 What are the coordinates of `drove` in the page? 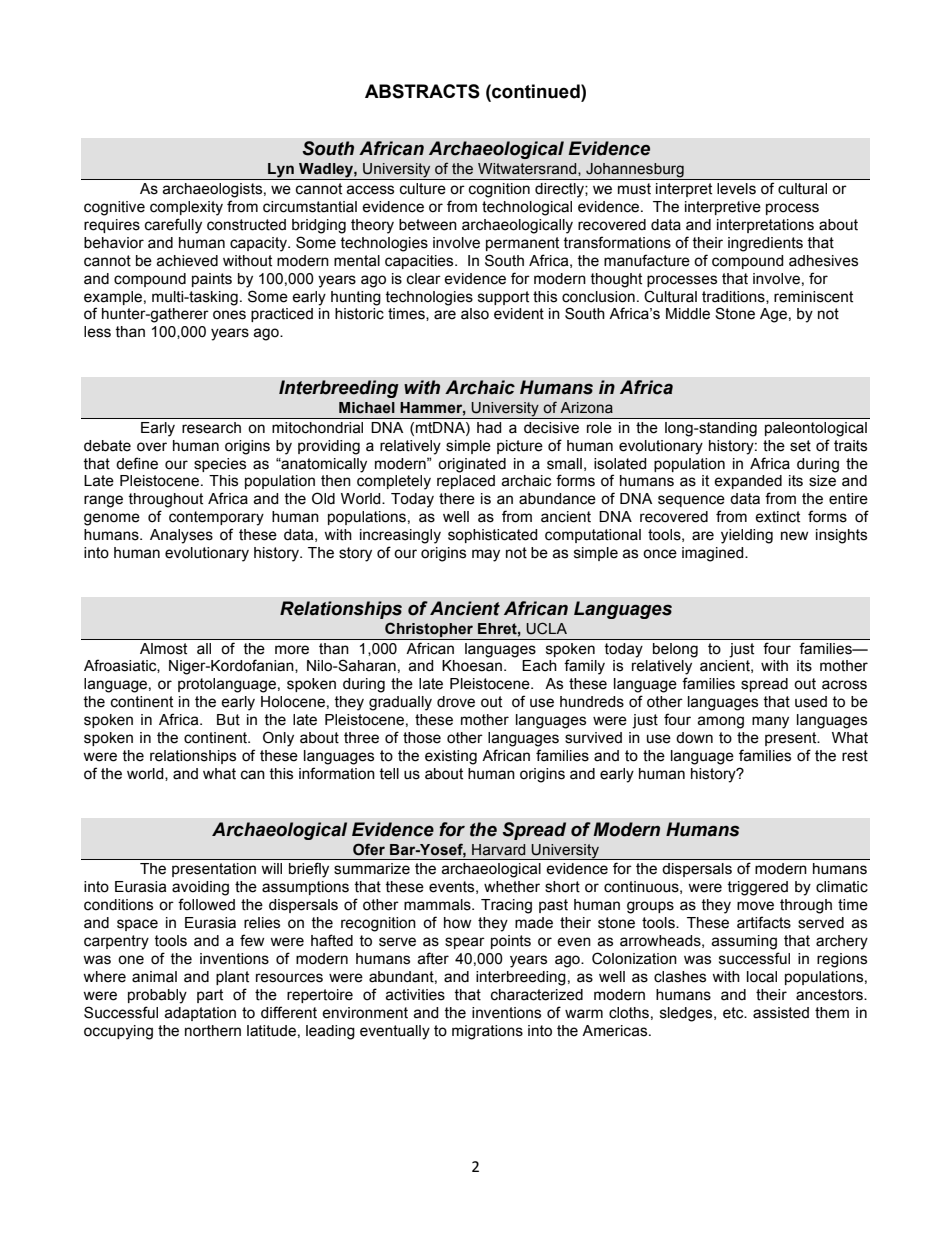 It's located at (456, 702).
